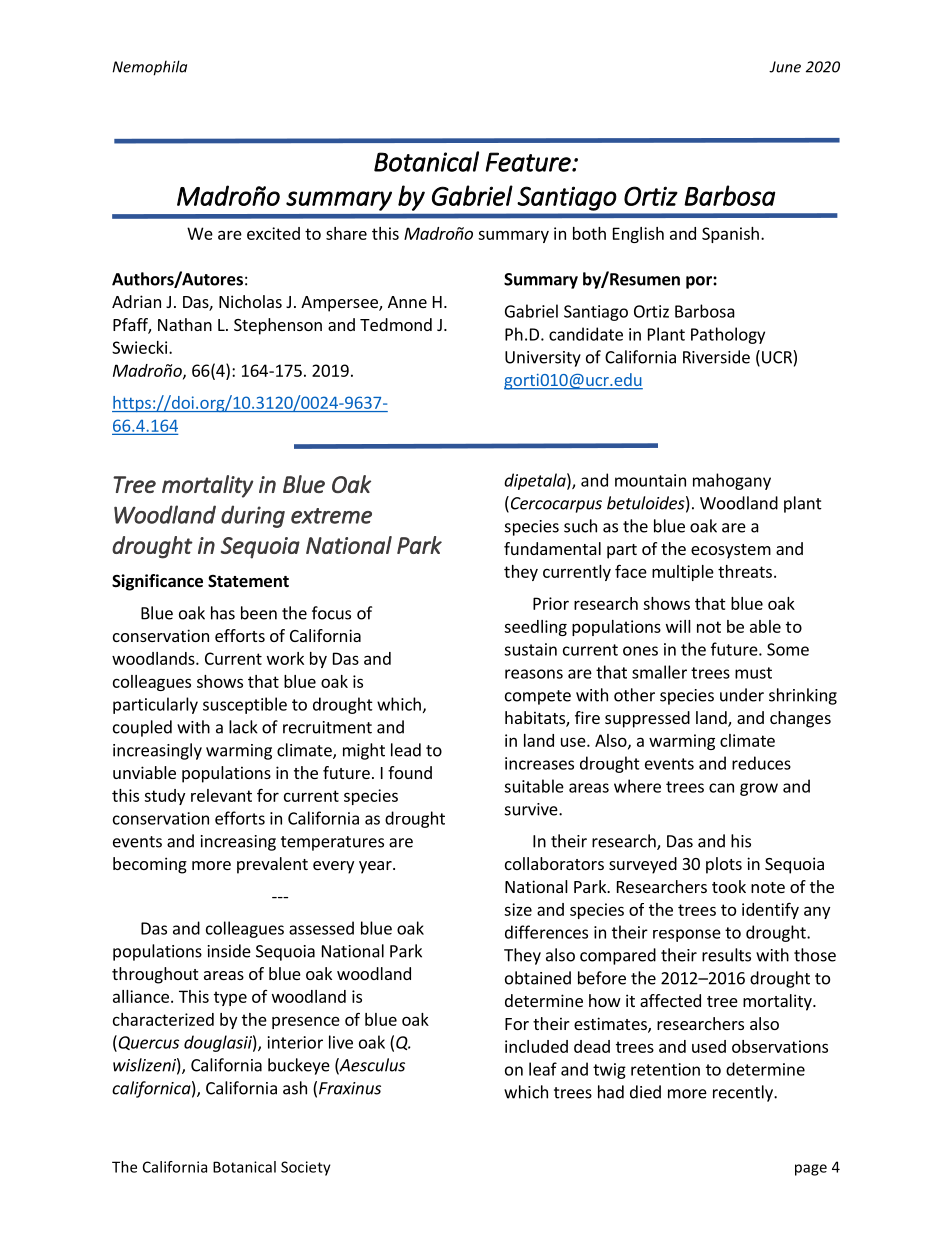 The image size is (952, 1233). What do you see at coordinates (744, 1093) in the image?
I see `recently` at bounding box center [744, 1093].
